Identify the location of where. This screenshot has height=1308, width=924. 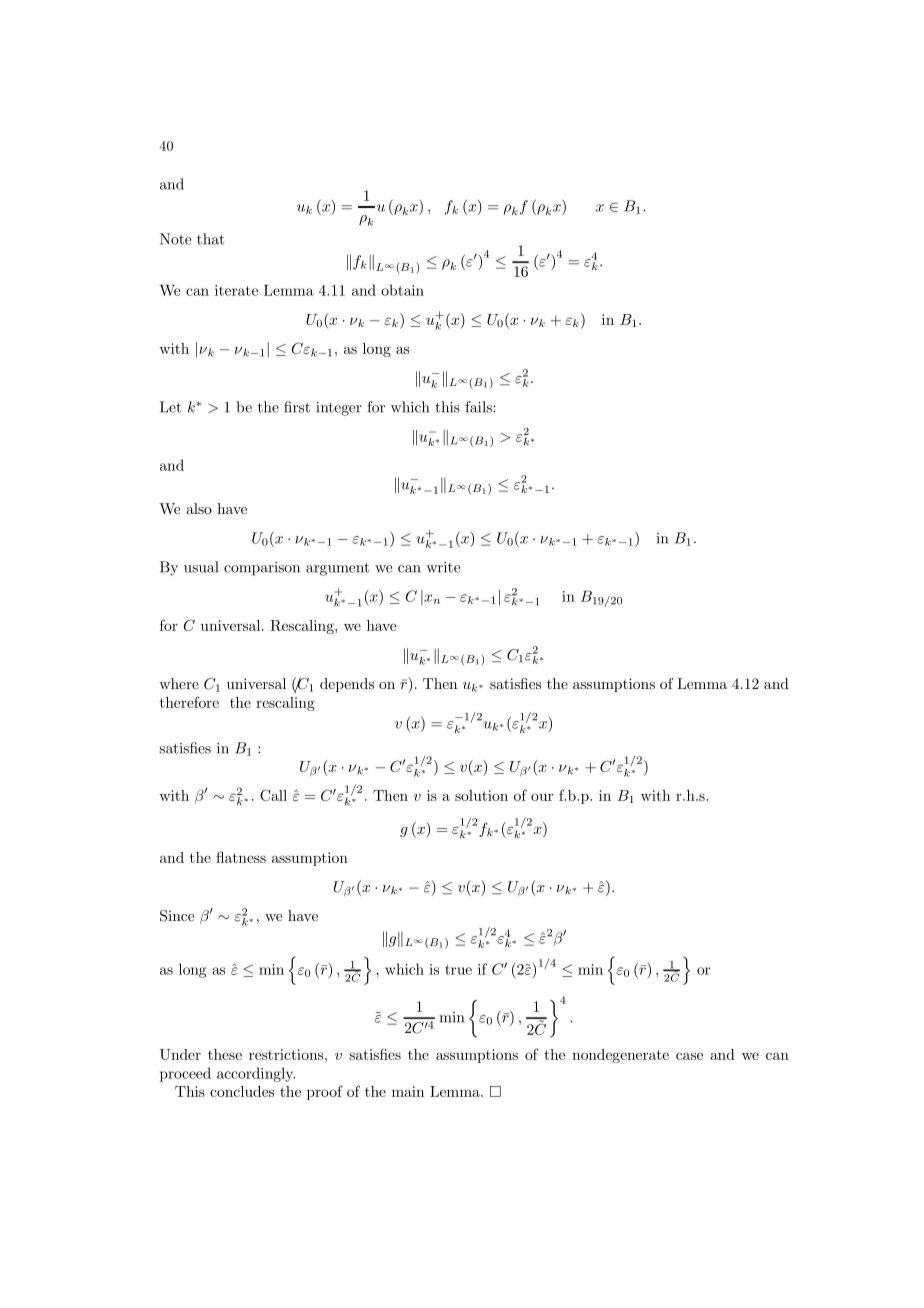
(179, 683).
